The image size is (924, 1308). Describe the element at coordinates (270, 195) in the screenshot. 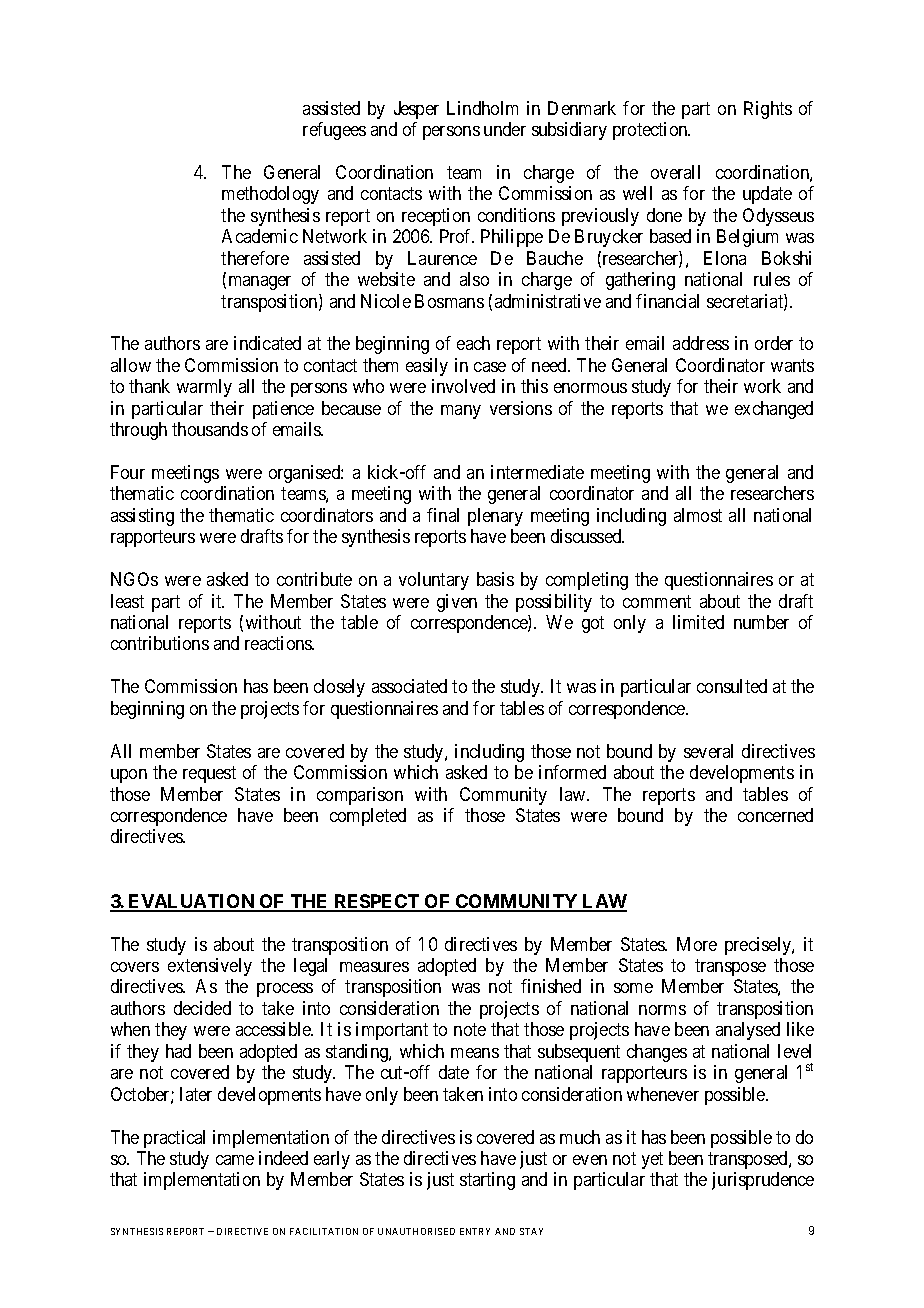

I see `methodology` at that location.
